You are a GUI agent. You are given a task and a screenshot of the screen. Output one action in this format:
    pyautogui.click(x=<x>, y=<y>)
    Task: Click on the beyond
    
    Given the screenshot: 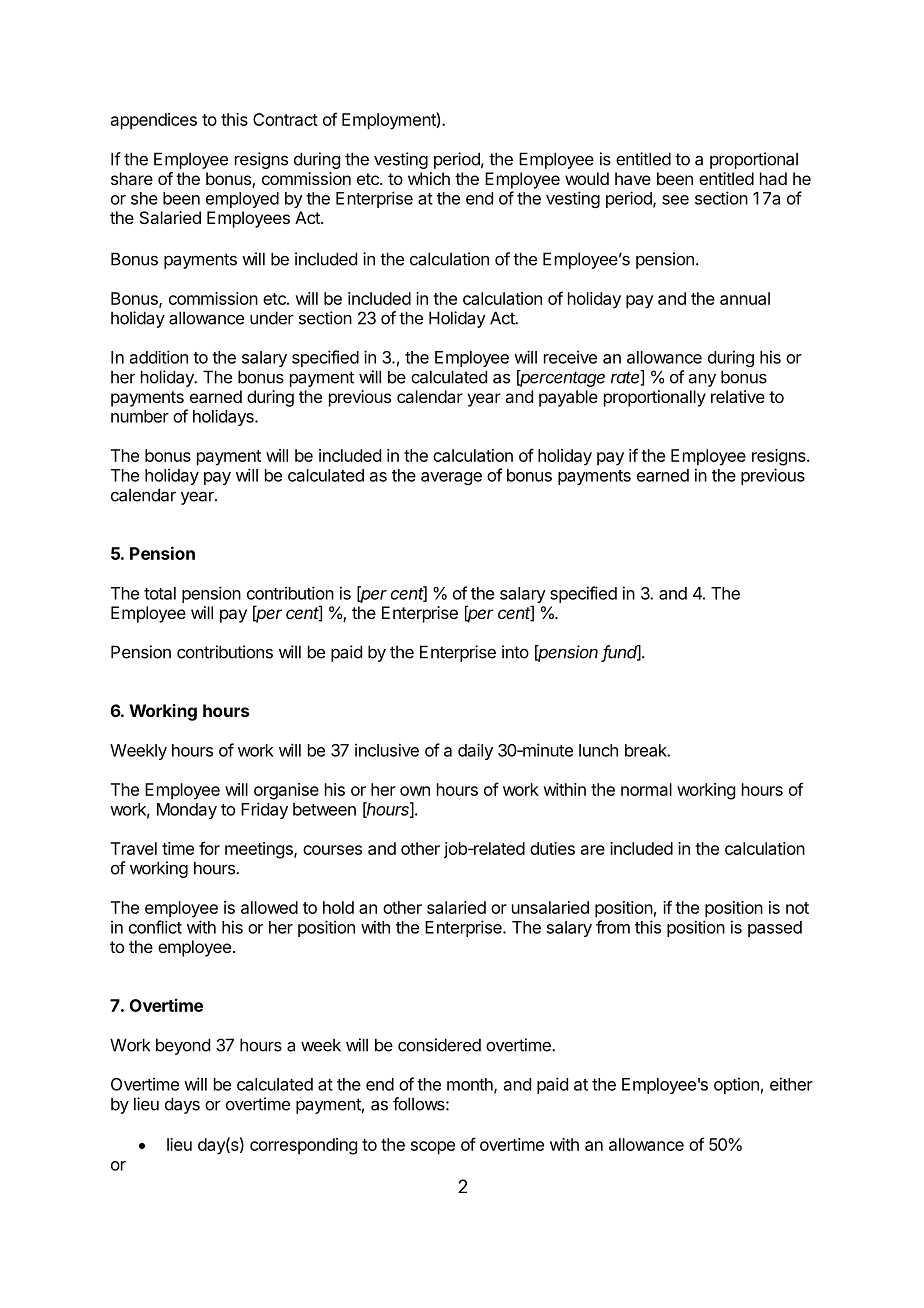 What is the action you would take?
    pyautogui.click(x=183, y=1046)
